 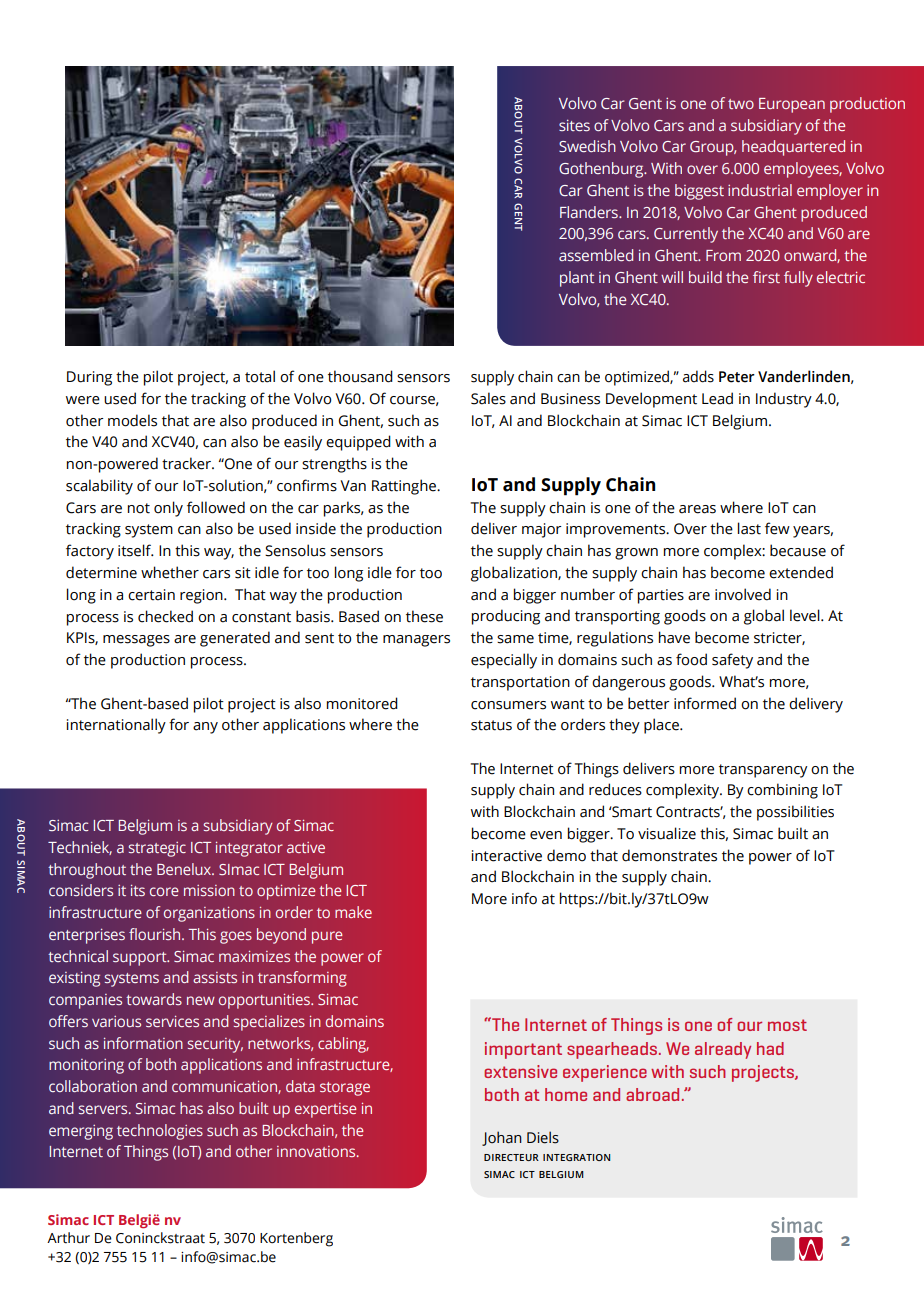 I want to click on make, so click(x=353, y=912).
